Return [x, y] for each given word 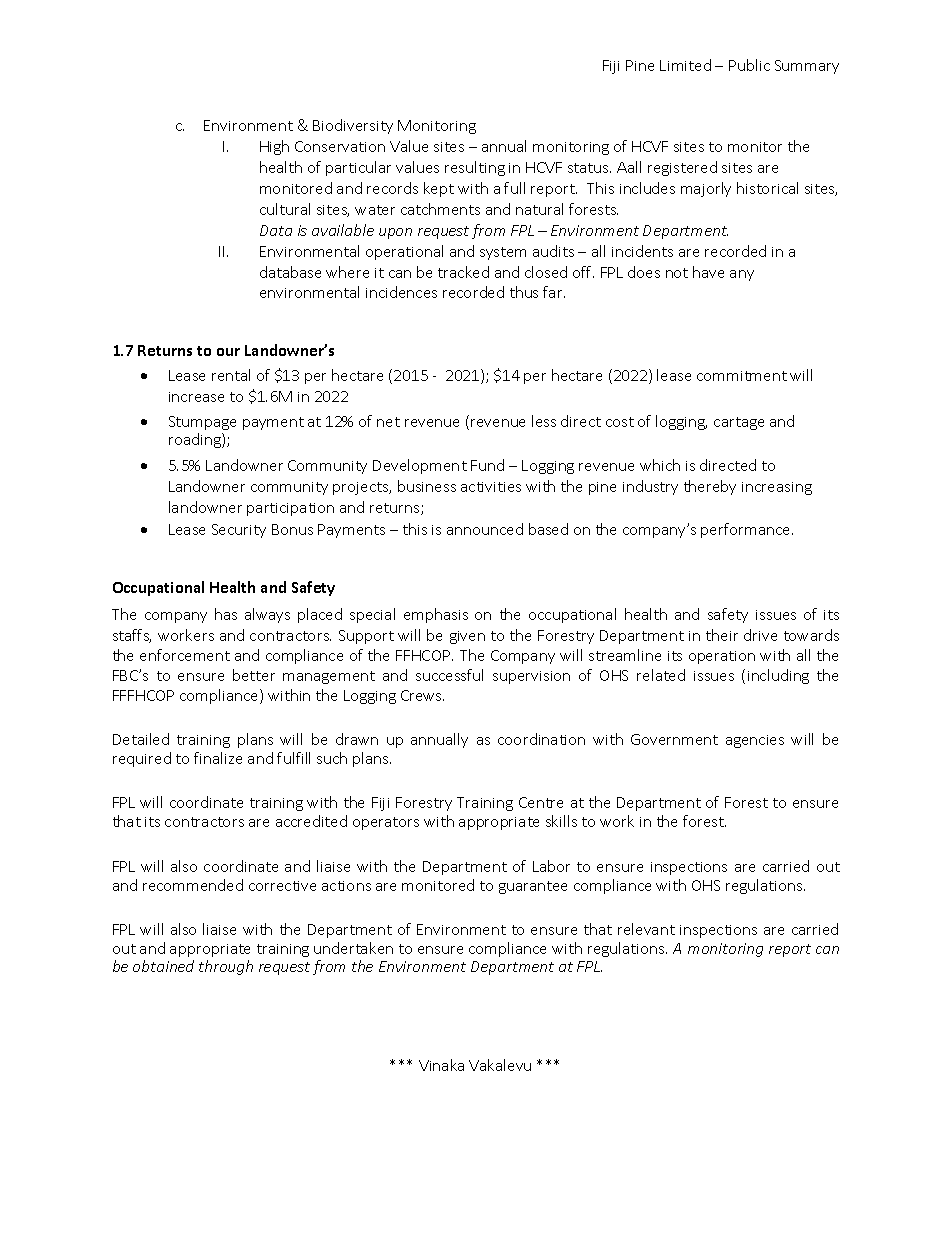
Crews [422, 695]
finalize [218, 758]
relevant [646, 929]
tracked [463, 272]
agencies [755, 741]
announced [485, 529]
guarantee [533, 887]
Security [239, 531]
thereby [710, 487]
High [274, 147]
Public [749, 65]
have [708, 272]
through [226, 967]
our [228, 352]
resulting [475, 168]
